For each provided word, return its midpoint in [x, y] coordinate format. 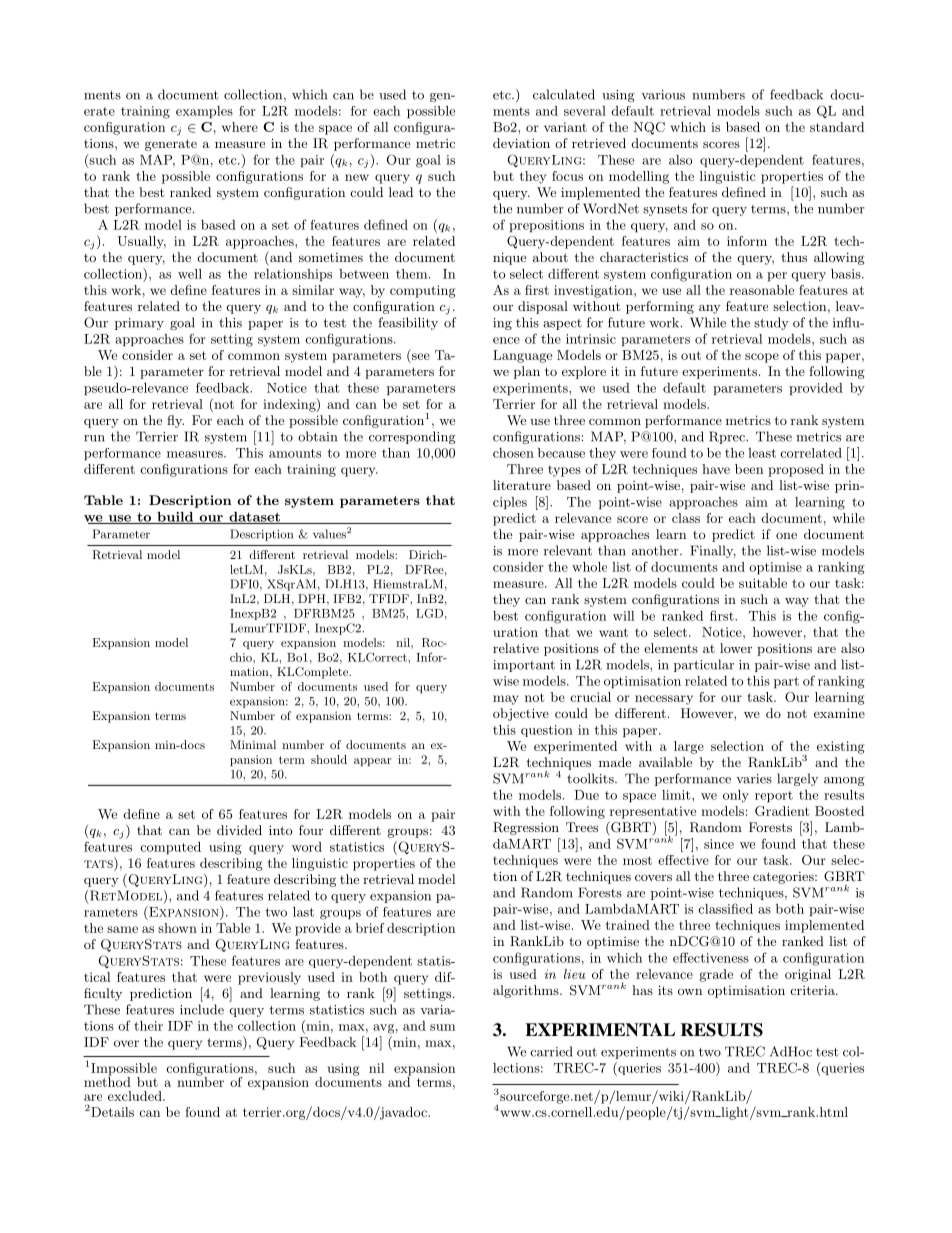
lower [736, 648]
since [719, 844]
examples [204, 112]
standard [837, 127]
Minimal [253, 744]
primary [139, 324]
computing [422, 291]
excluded [136, 1096]
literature [522, 485]
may [506, 700]
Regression [526, 828]
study [771, 323]
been [749, 469]
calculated [564, 94]
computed [170, 848]
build [175, 518]
